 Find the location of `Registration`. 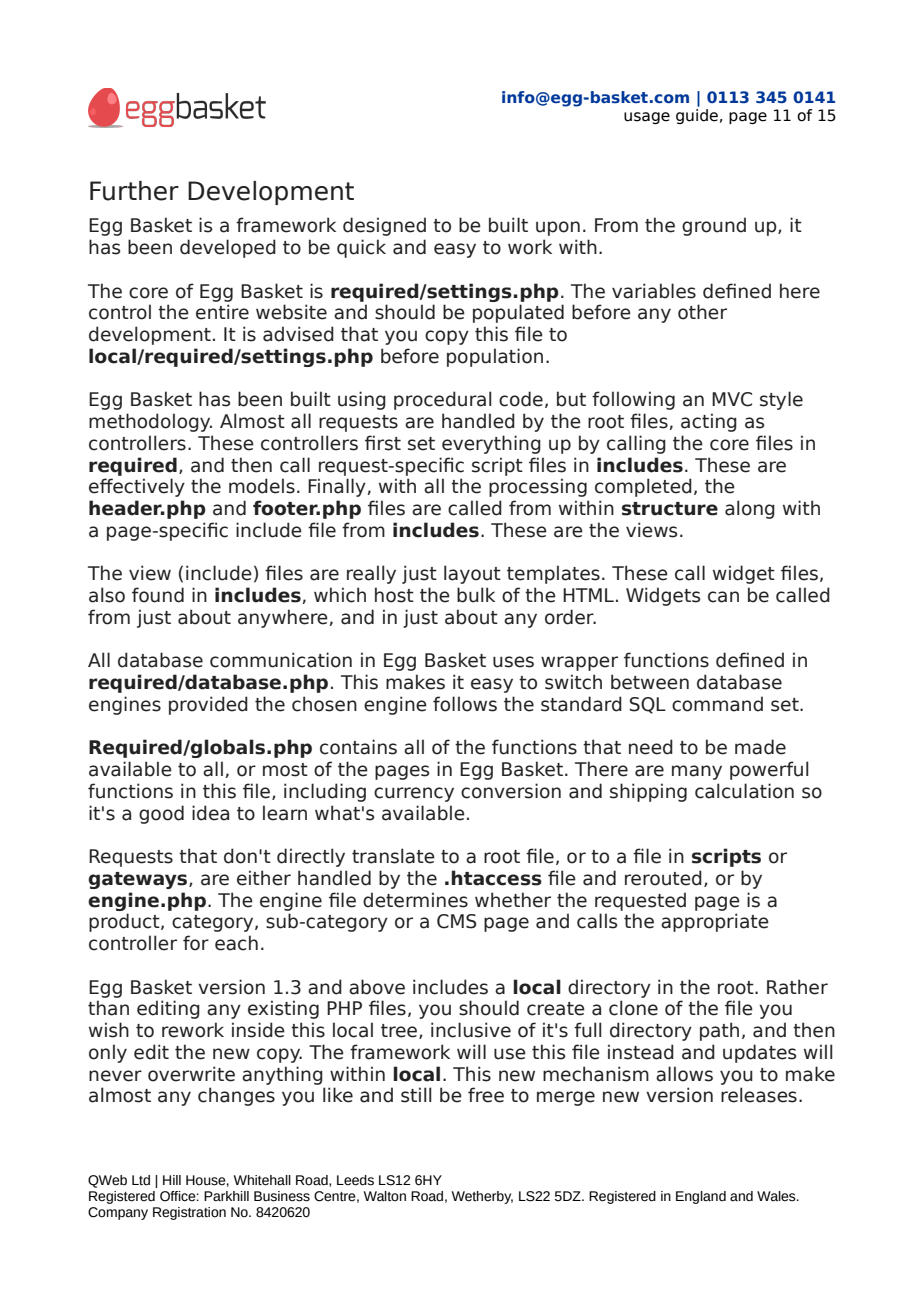

Registration is located at coordinates (189, 1213).
